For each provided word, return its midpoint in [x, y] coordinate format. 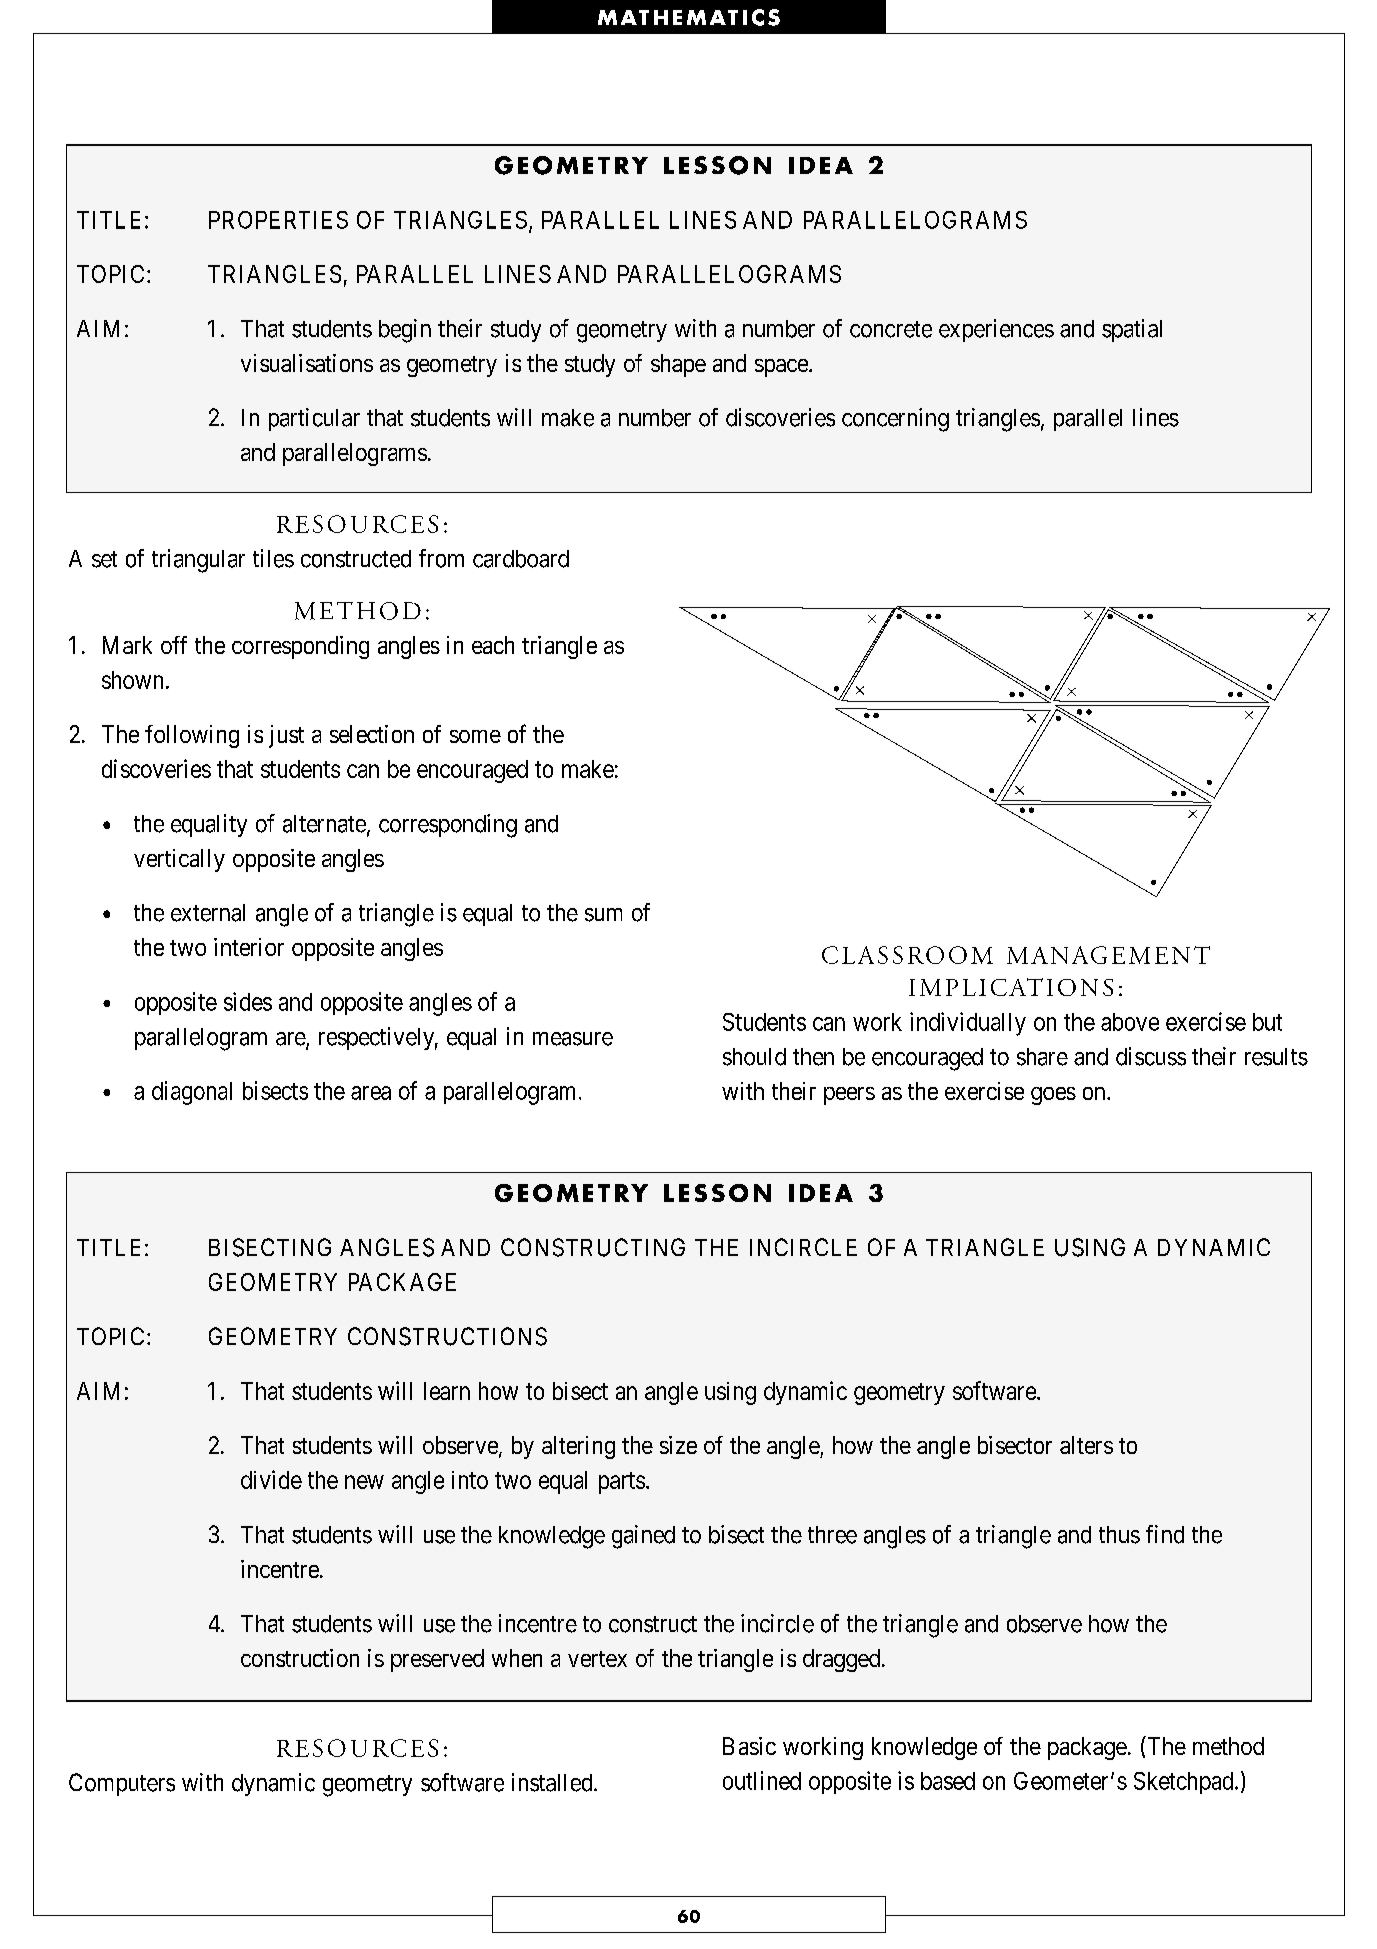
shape [678, 365]
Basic [749, 1746]
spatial [1132, 330]
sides [248, 1001]
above [1130, 1022]
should [754, 1057]
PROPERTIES [278, 220]
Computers [122, 1784]
